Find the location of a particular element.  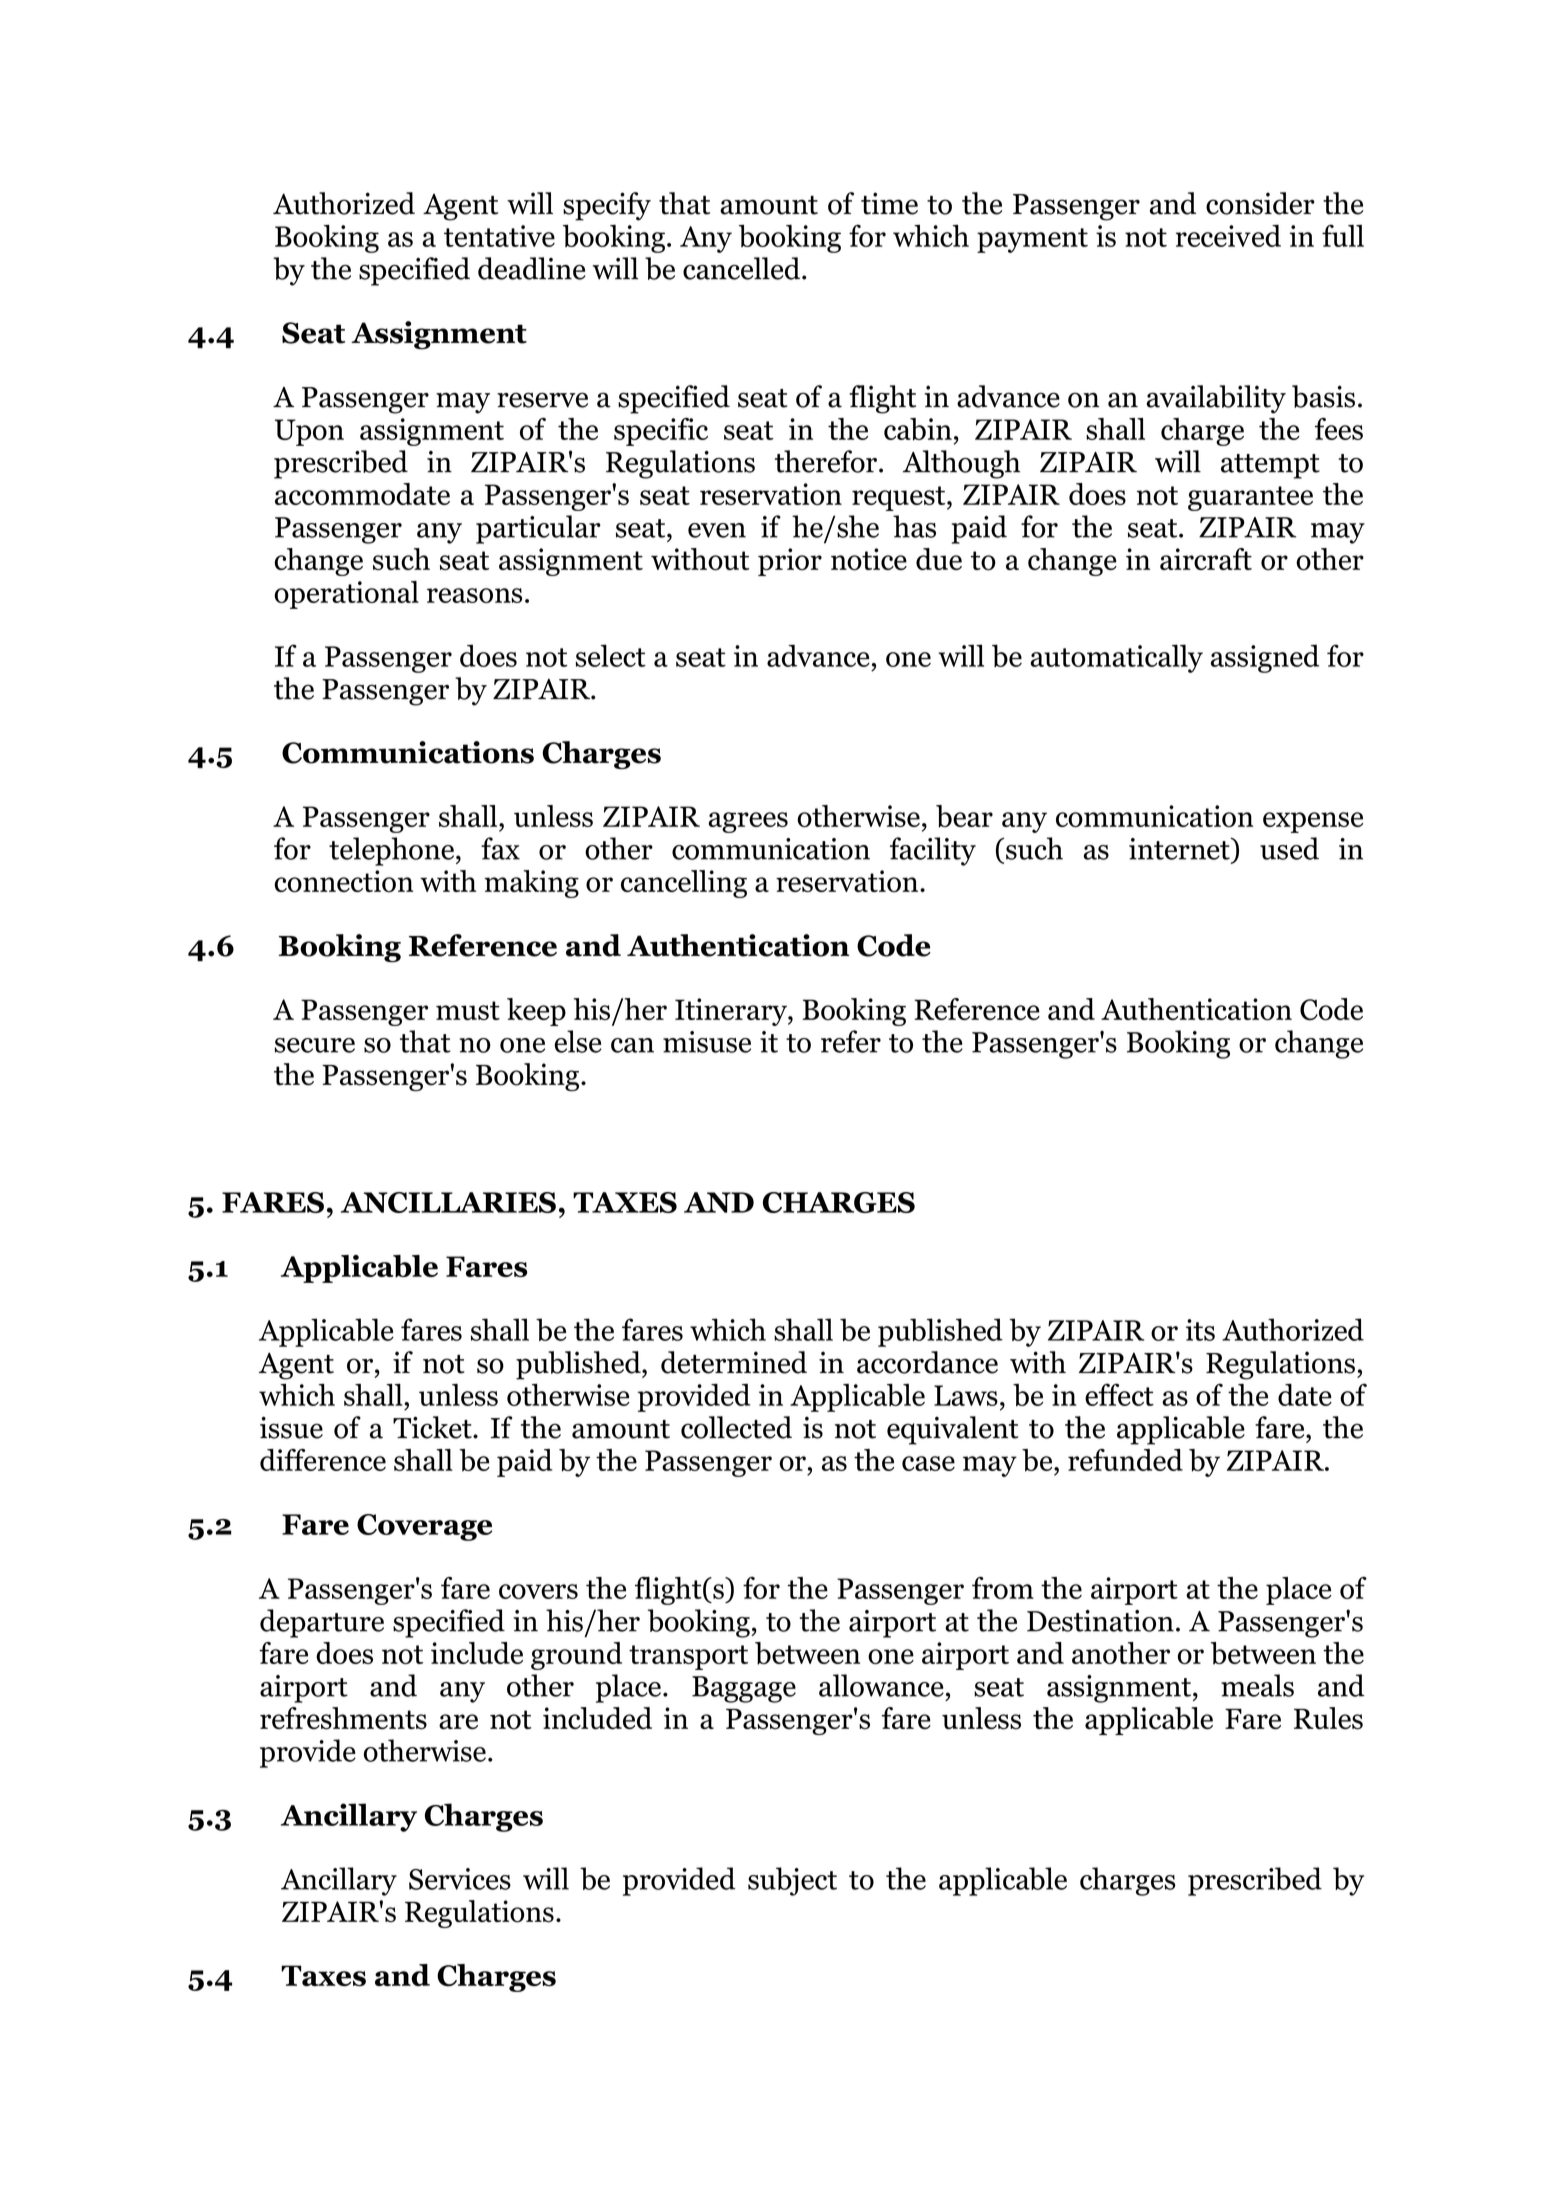

internet is located at coordinates (1180, 848).
